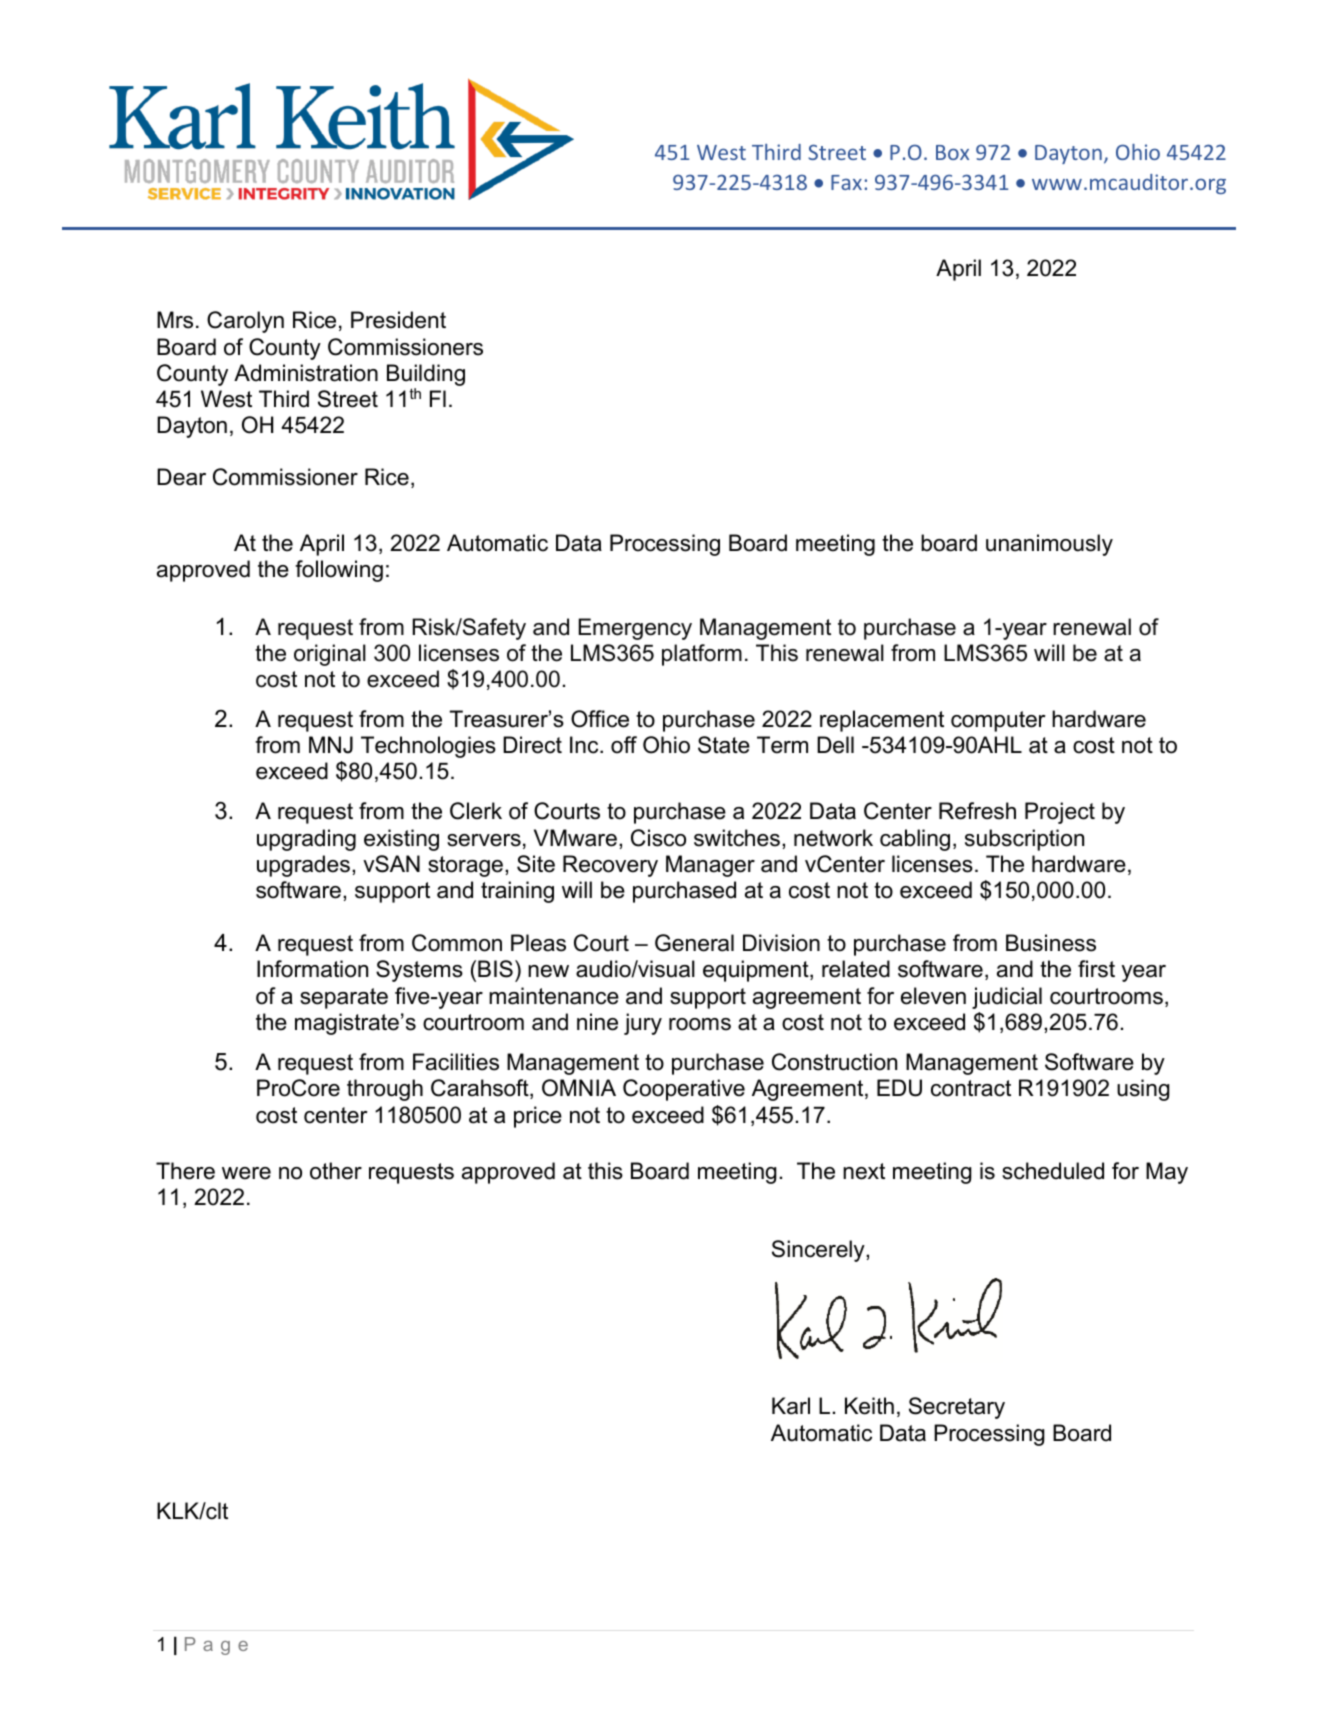  I want to click on Manager, so click(710, 866).
